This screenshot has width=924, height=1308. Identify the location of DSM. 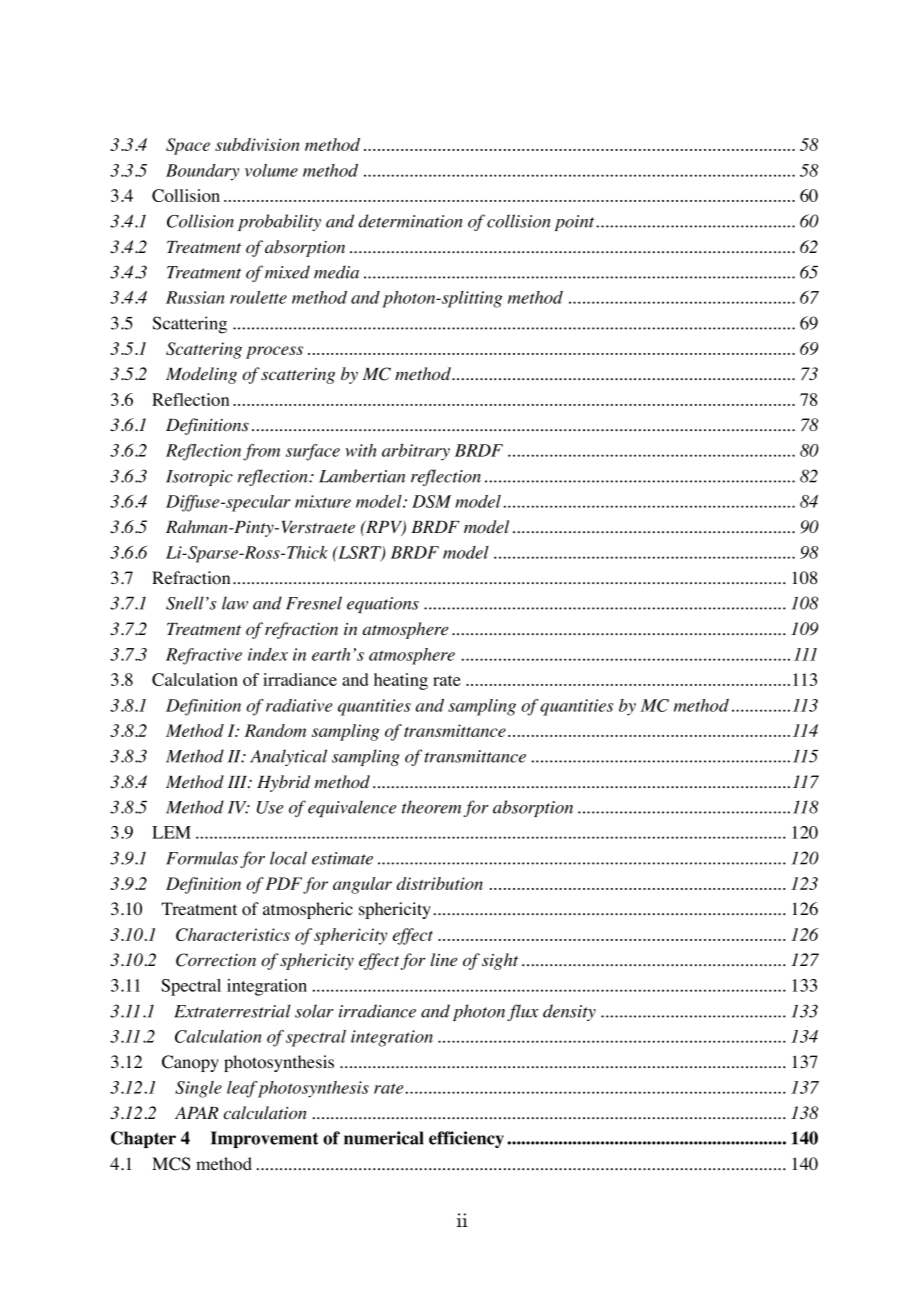
(431, 501).
